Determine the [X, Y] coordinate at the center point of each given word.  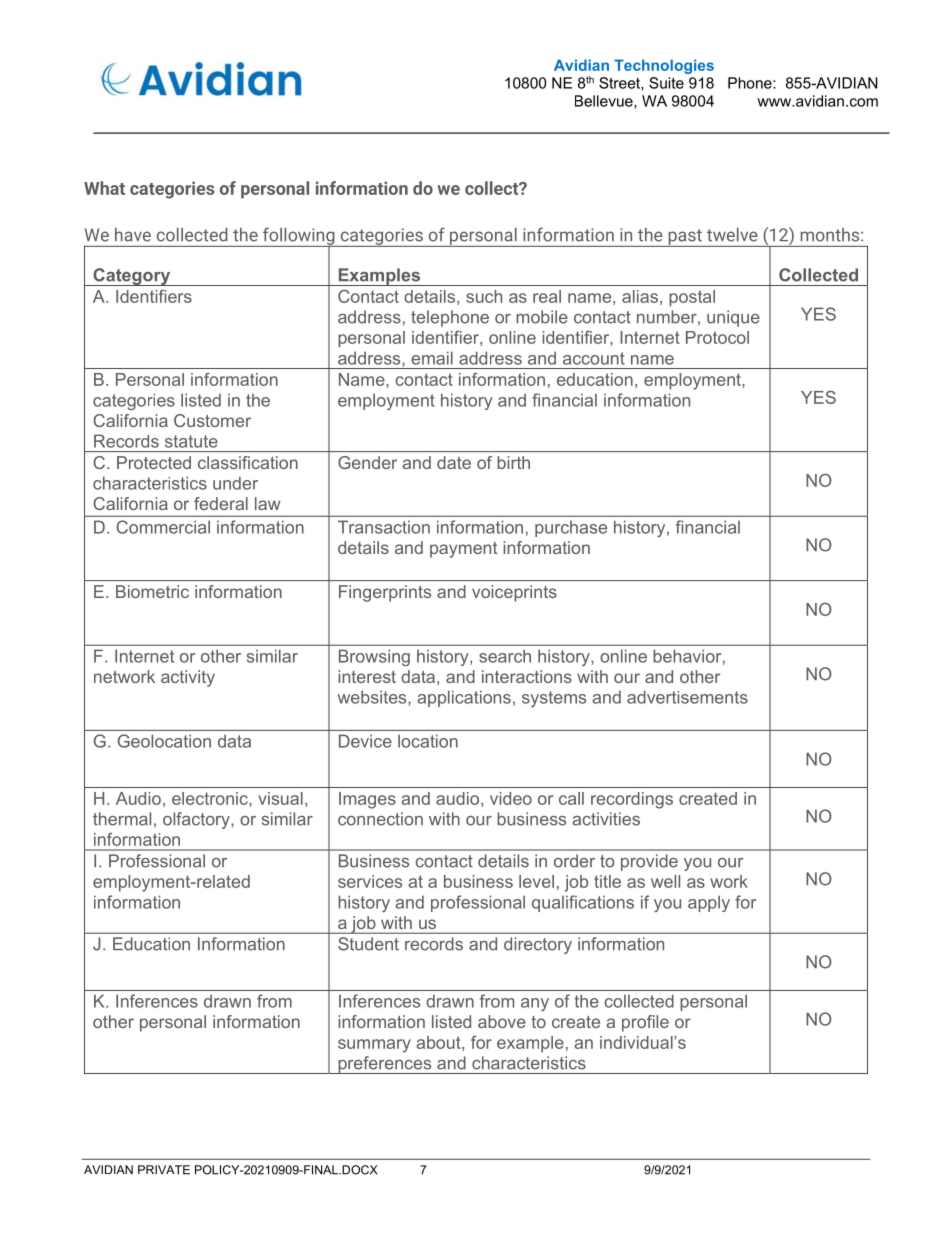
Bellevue [605, 102]
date [454, 462]
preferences [385, 1065]
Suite [666, 83]
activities [606, 819]
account [594, 358]
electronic [211, 798]
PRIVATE [164, 1170]
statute [191, 441]
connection [380, 819]
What [104, 188]
